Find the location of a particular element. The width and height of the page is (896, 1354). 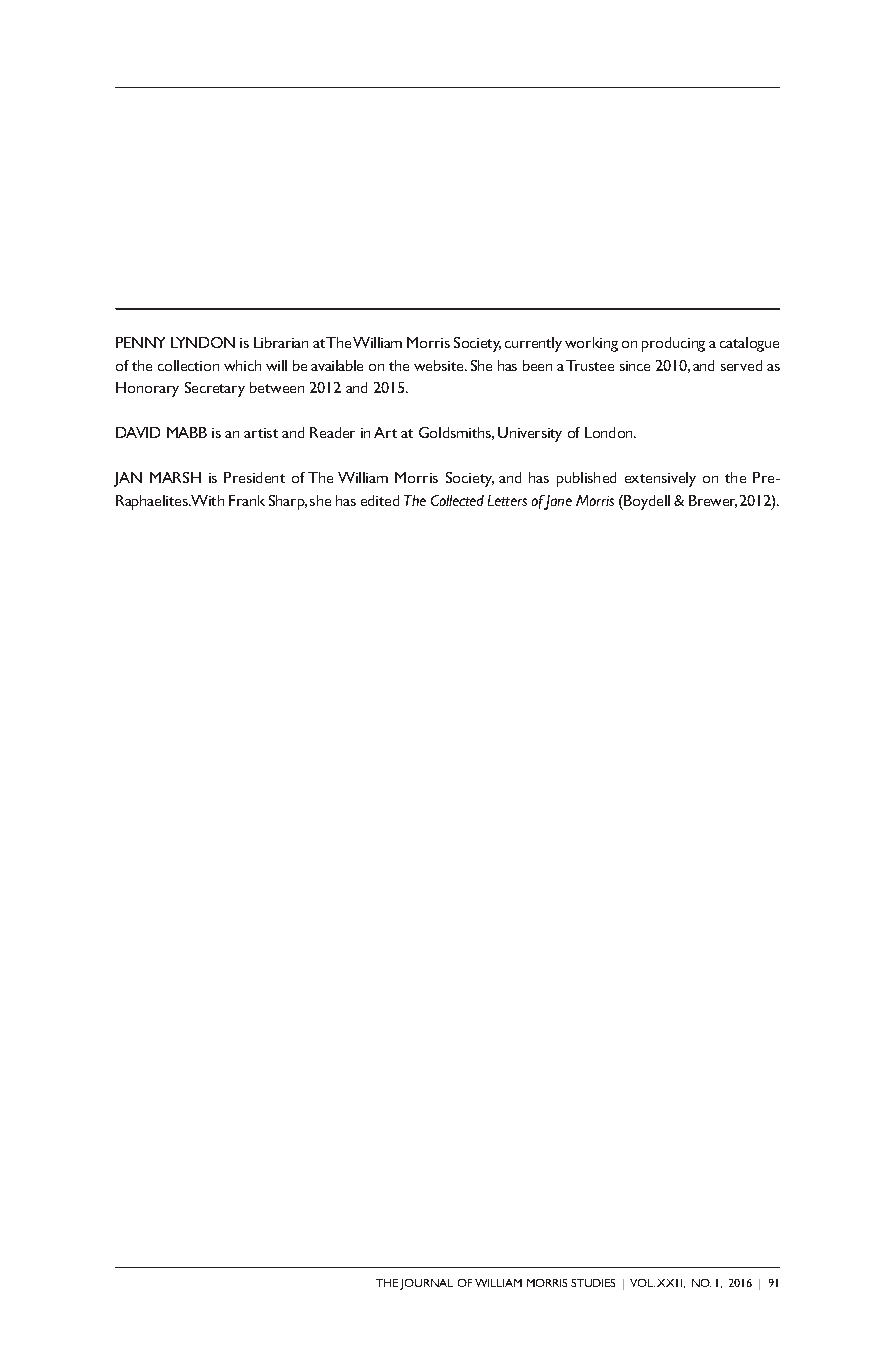

STUDIES is located at coordinates (593, 1283).
